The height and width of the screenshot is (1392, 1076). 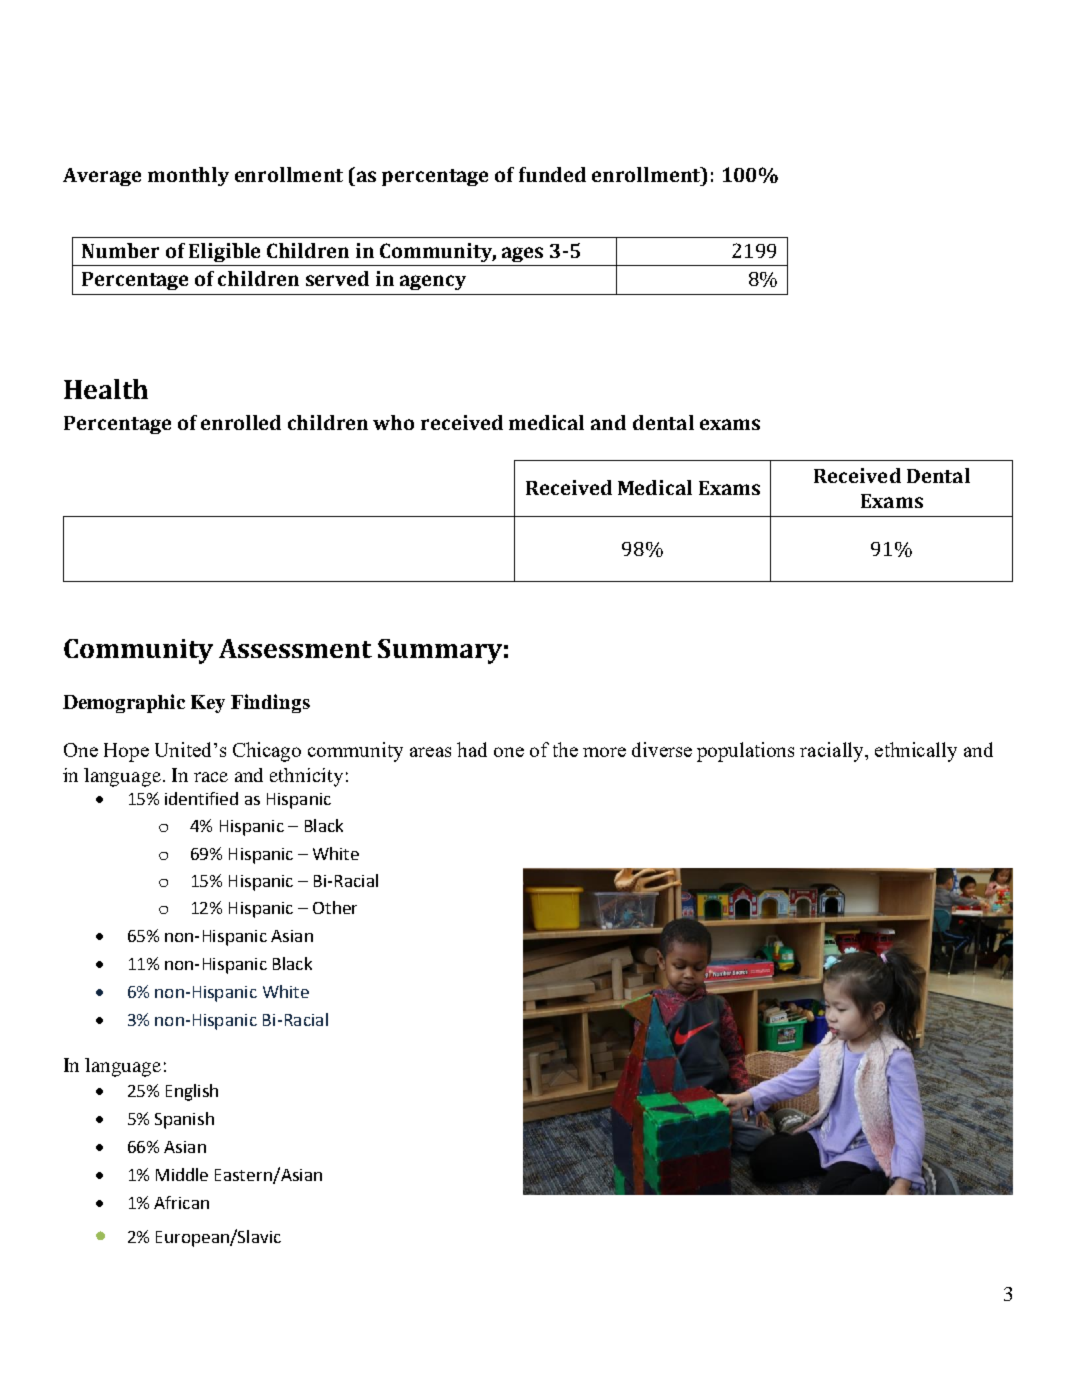 I want to click on Assessment, so click(x=295, y=648).
